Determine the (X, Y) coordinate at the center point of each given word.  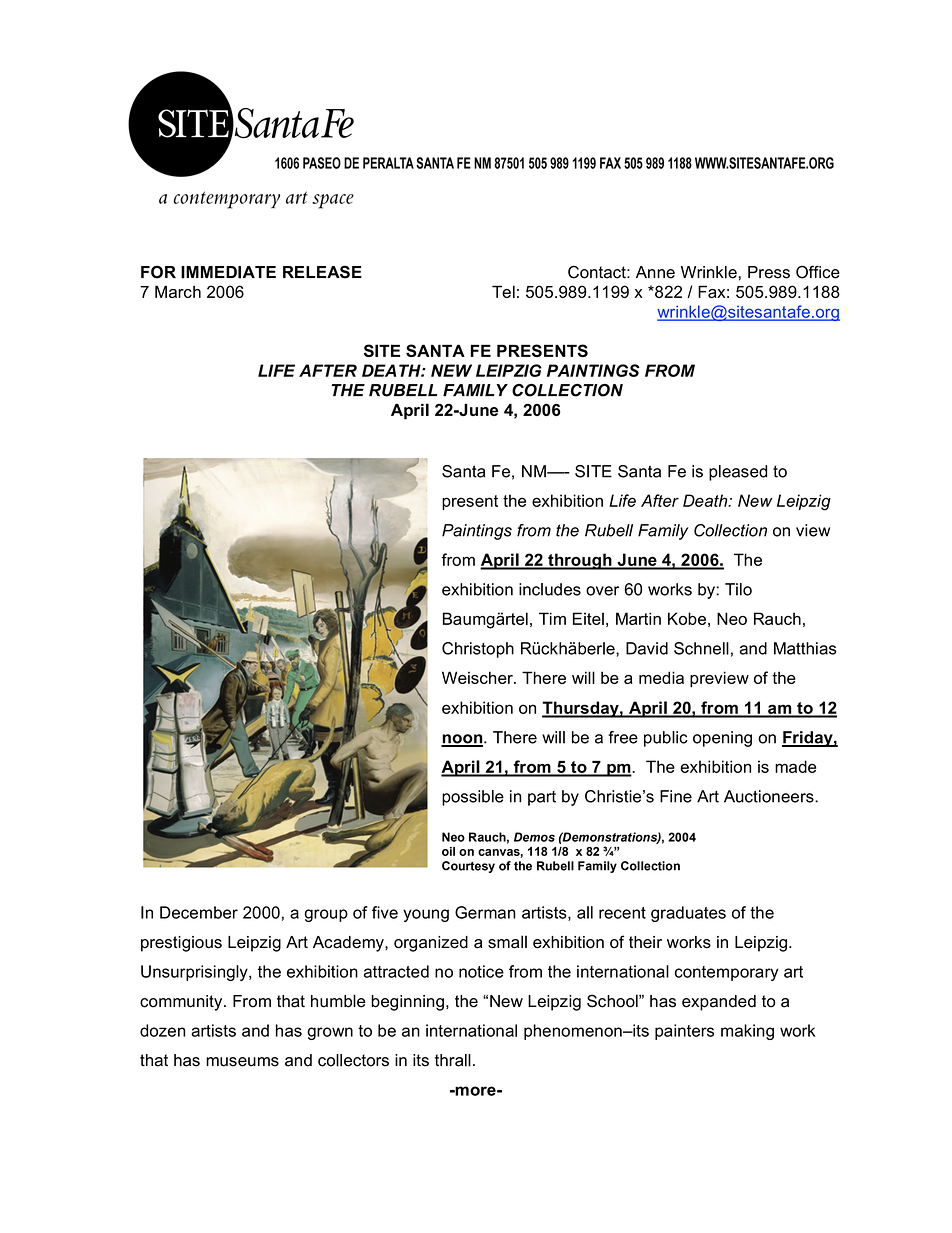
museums (242, 1062)
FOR (158, 272)
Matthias (805, 648)
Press (769, 272)
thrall (453, 1060)
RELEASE (322, 272)
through (580, 561)
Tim (552, 618)
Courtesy (468, 867)
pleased (738, 473)
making (747, 1032)
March (178, 291)
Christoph (478, 650)
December (199, 912)
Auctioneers (770, 796)
